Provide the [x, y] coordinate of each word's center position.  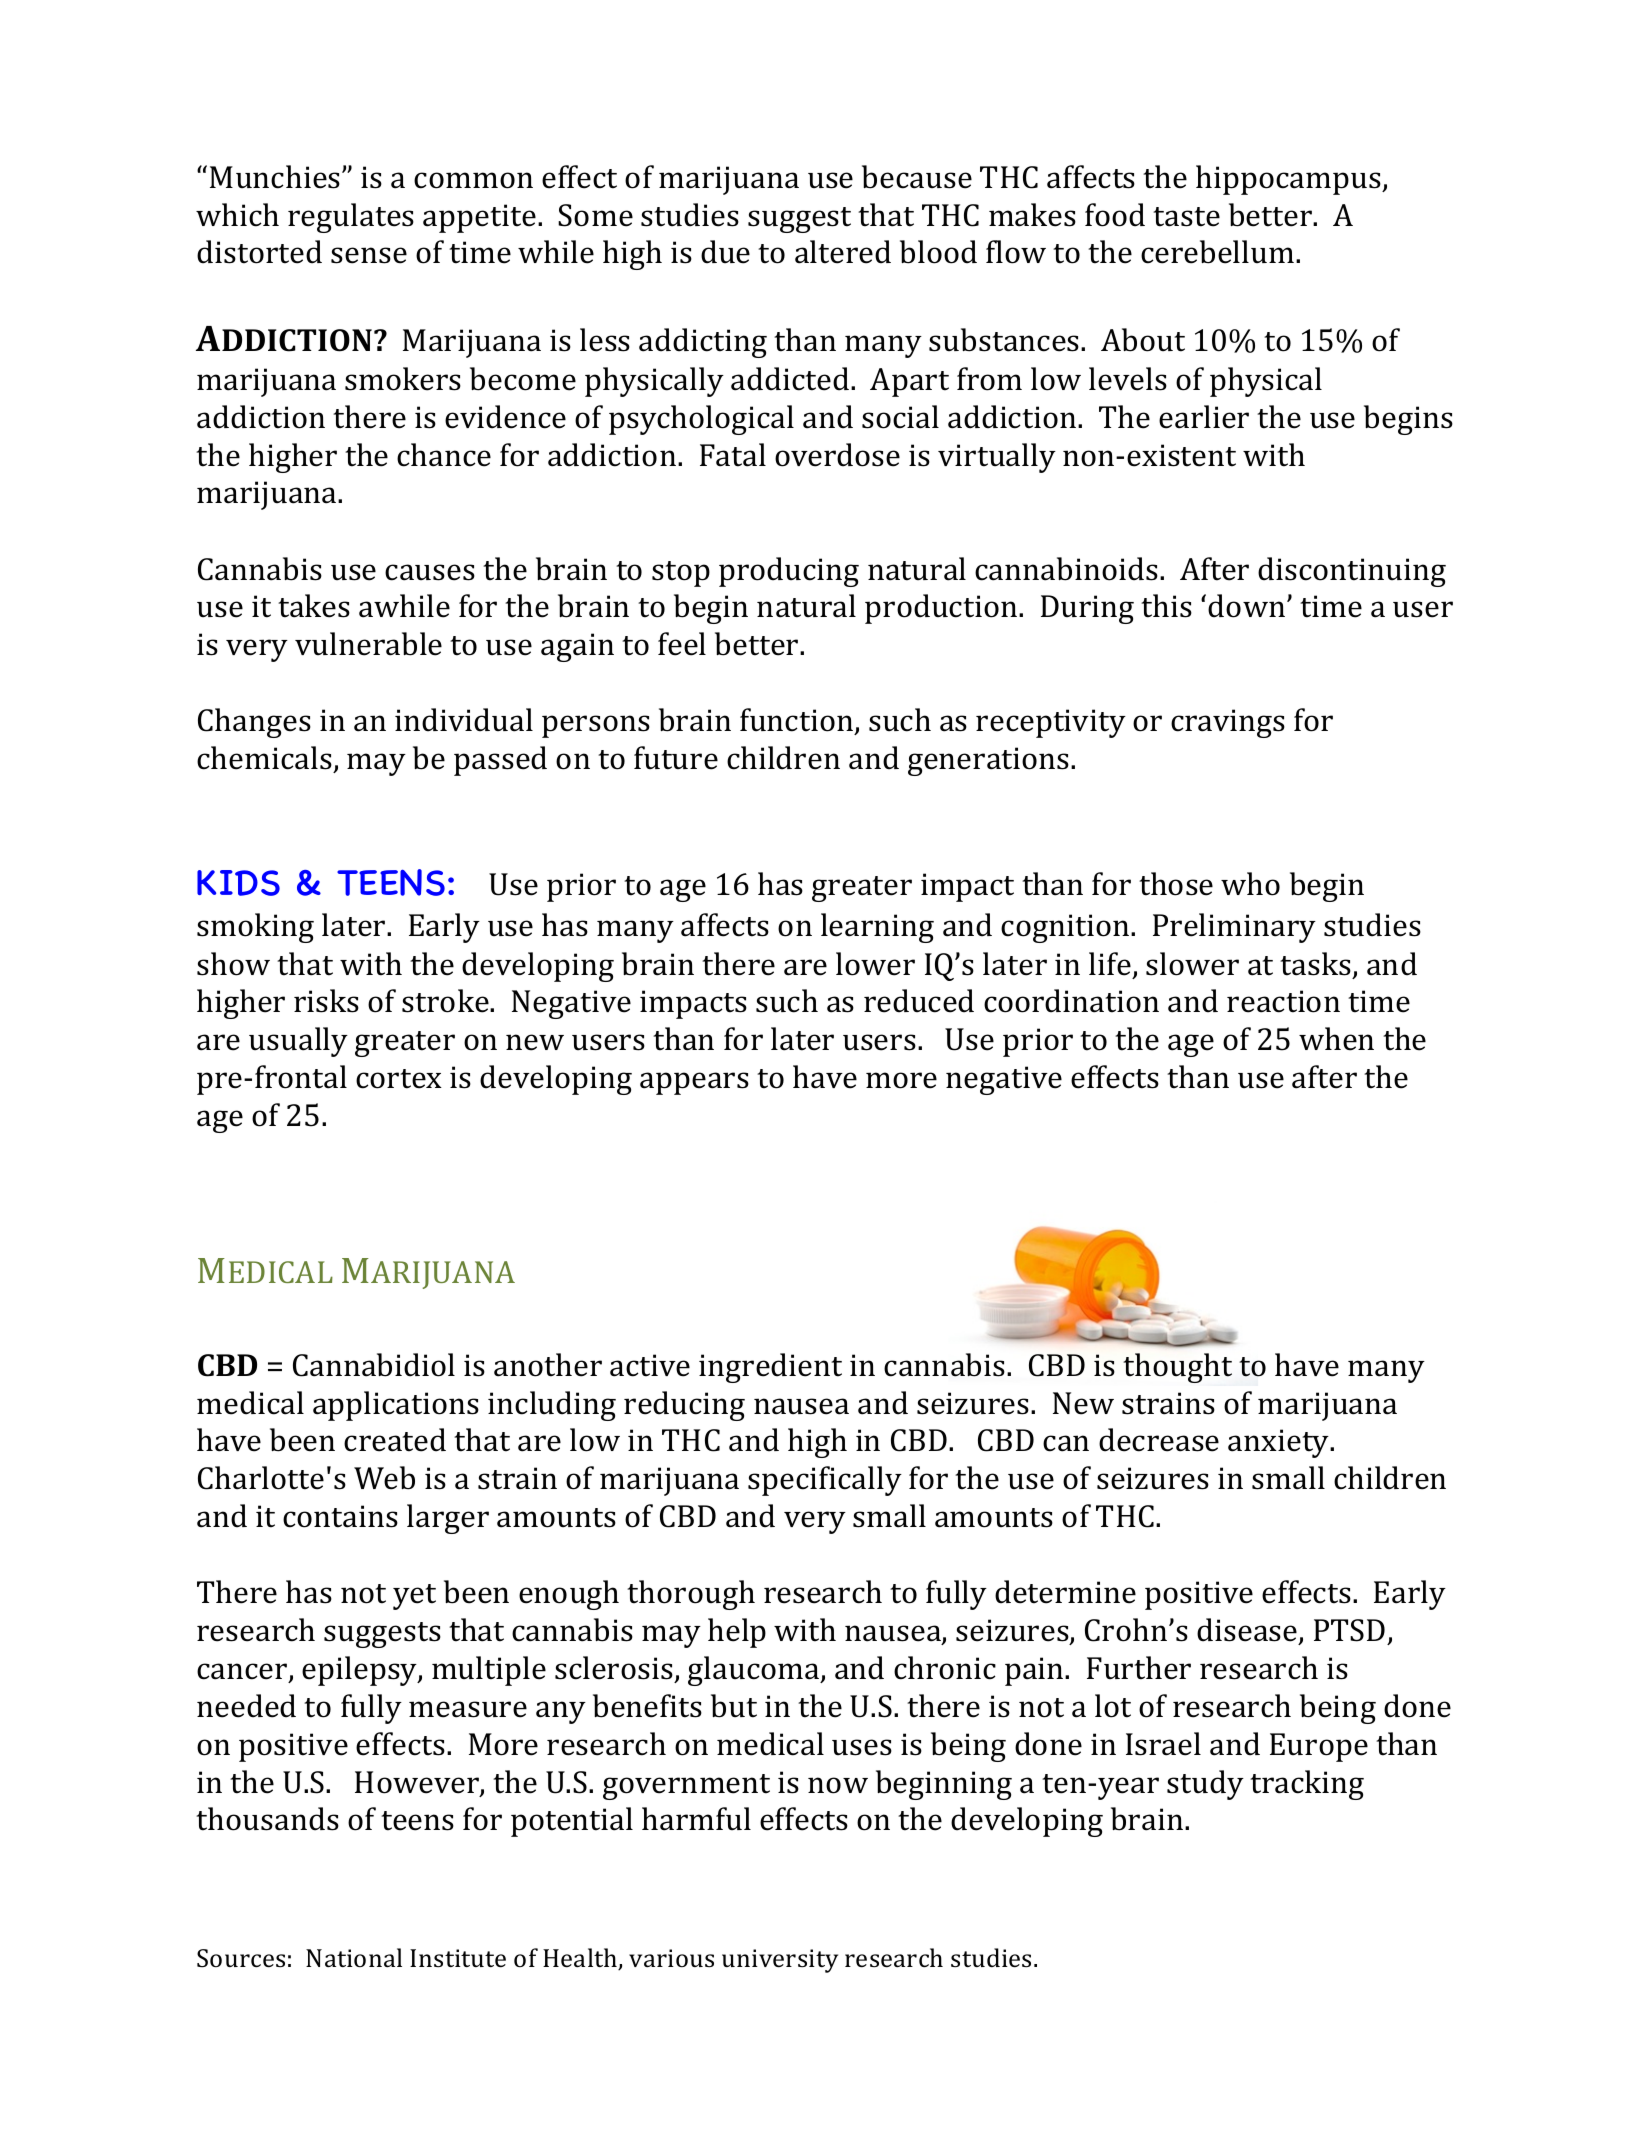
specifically [825, 1481]
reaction [1283, 1001]
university [780, 1961]
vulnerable [368, 644]
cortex [399, 1079]
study [1205, 1785]
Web [384, 1478]
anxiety [1280, 1443]
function [798, 721]
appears [694, 1083]
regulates [351, 218]
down [1246, 606]
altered [843, 252]
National [354, 1957]
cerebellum [1217, 252]
